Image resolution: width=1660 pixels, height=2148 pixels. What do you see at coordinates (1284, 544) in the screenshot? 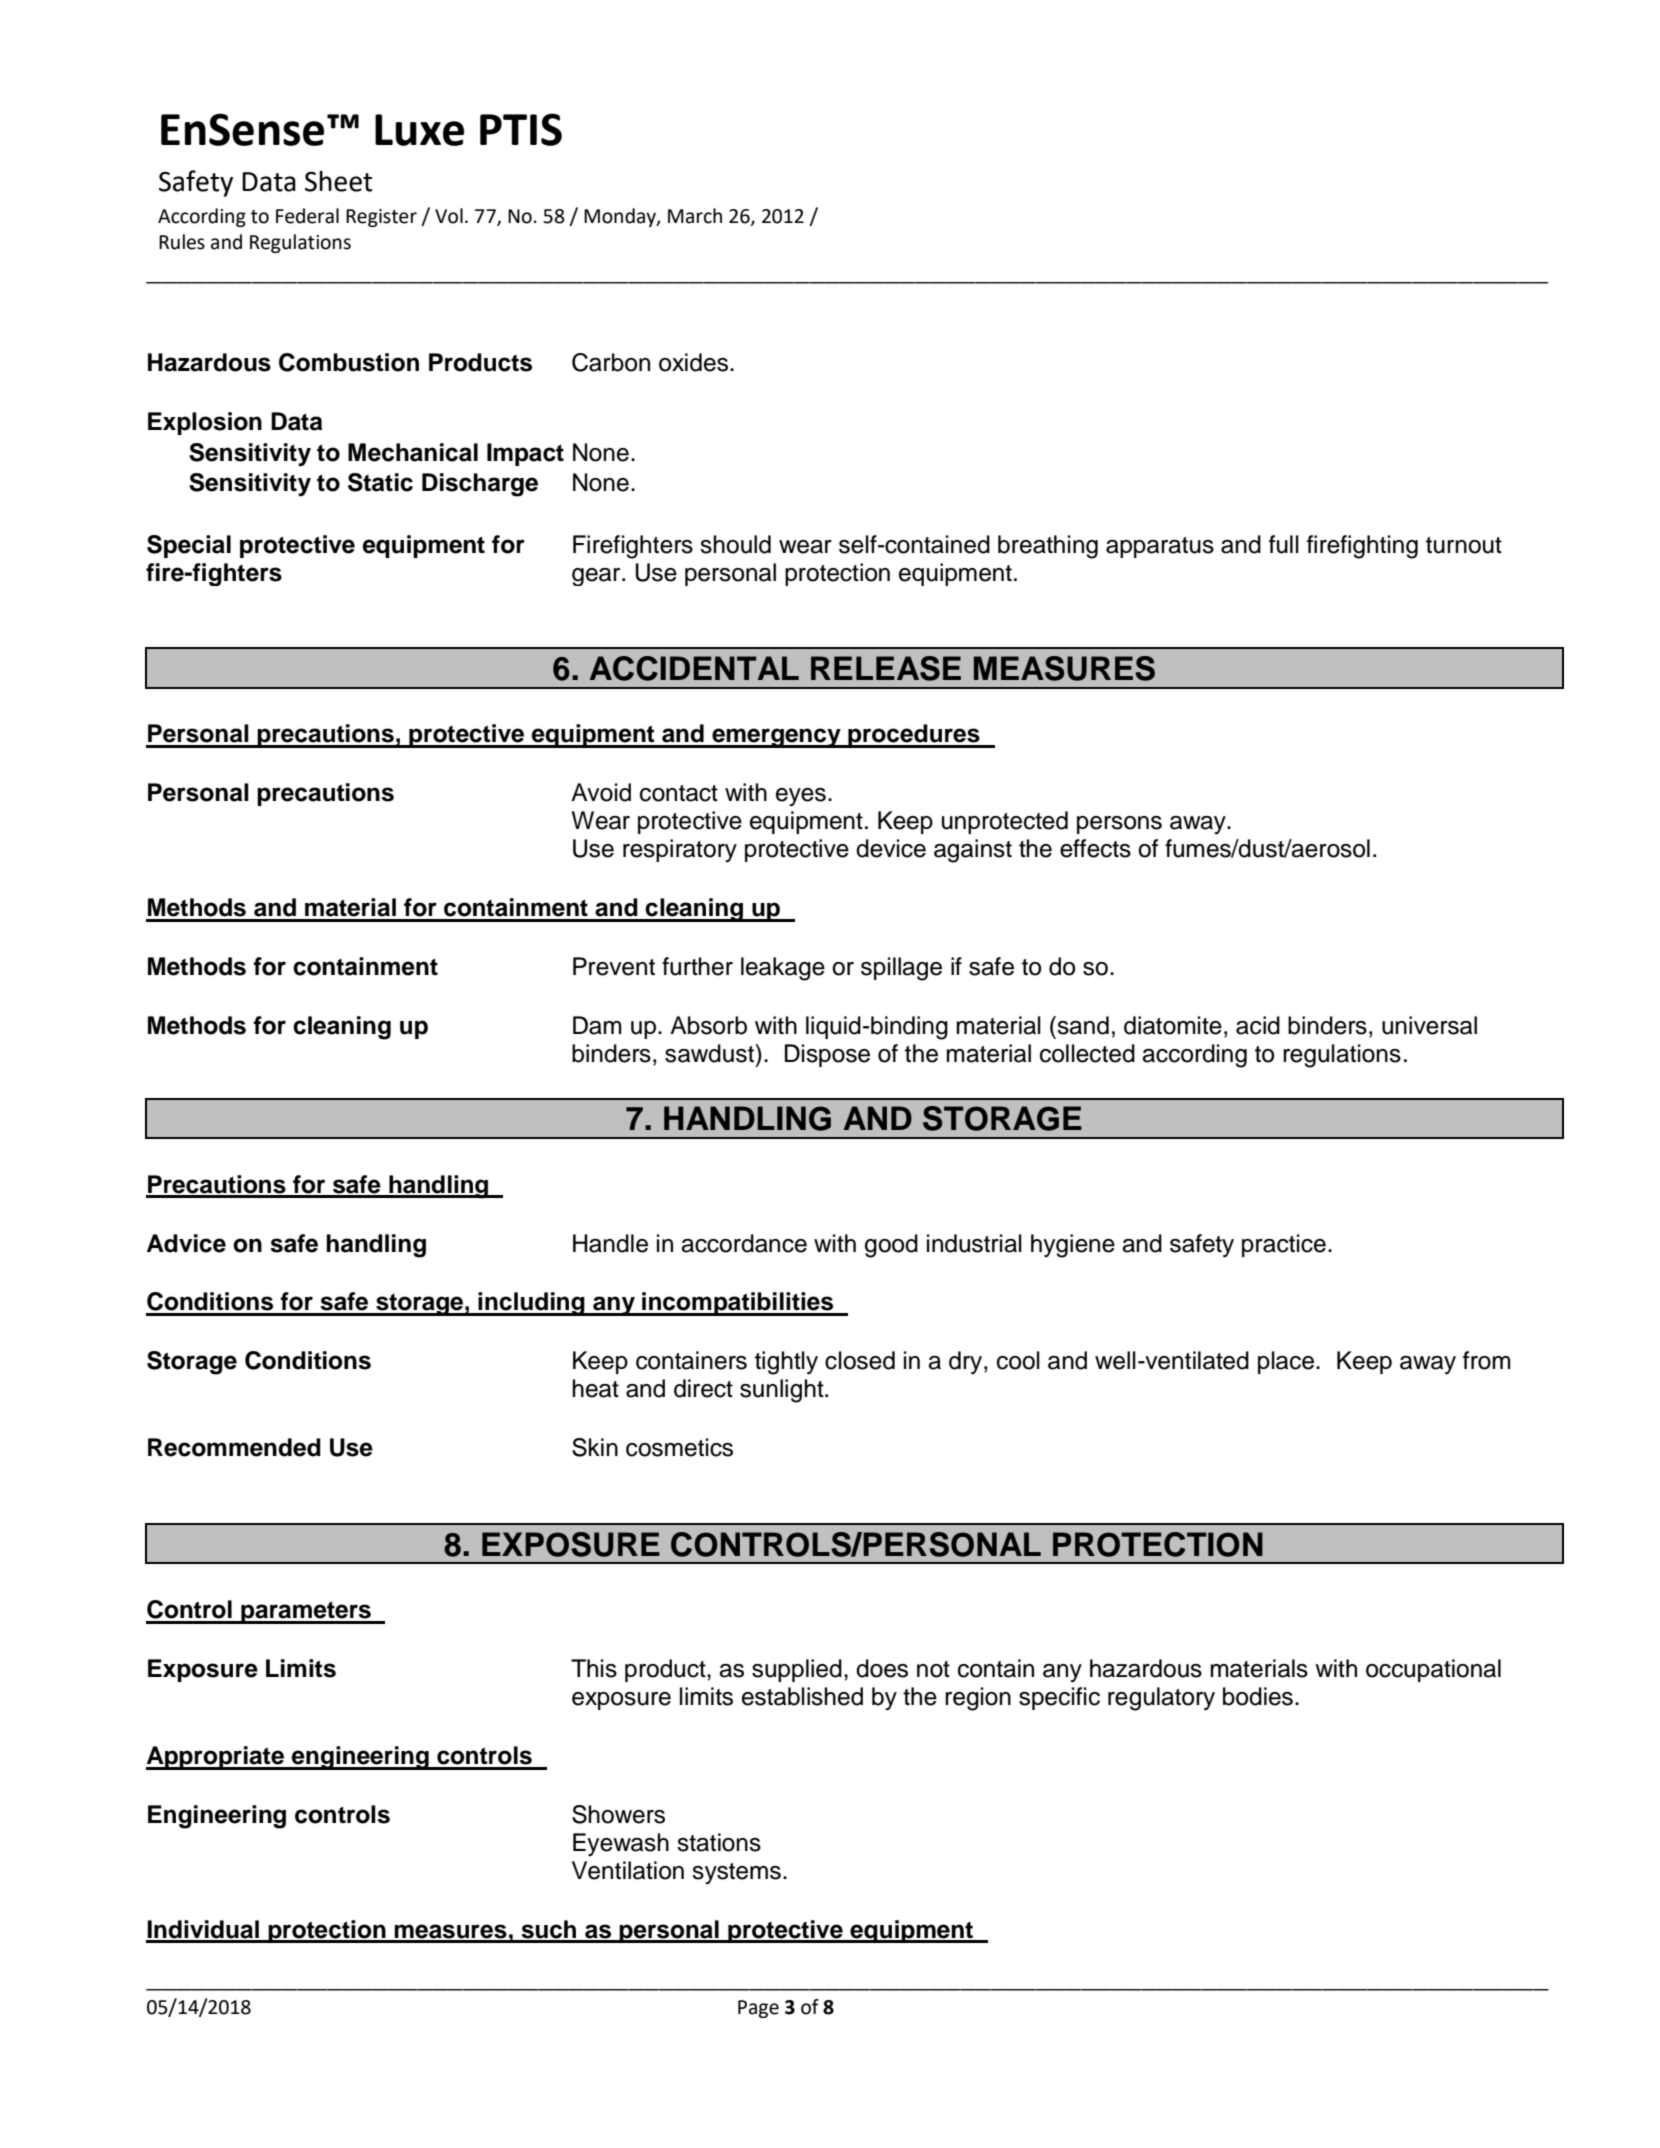
I see `full` at bounding box center [1284, 544].
